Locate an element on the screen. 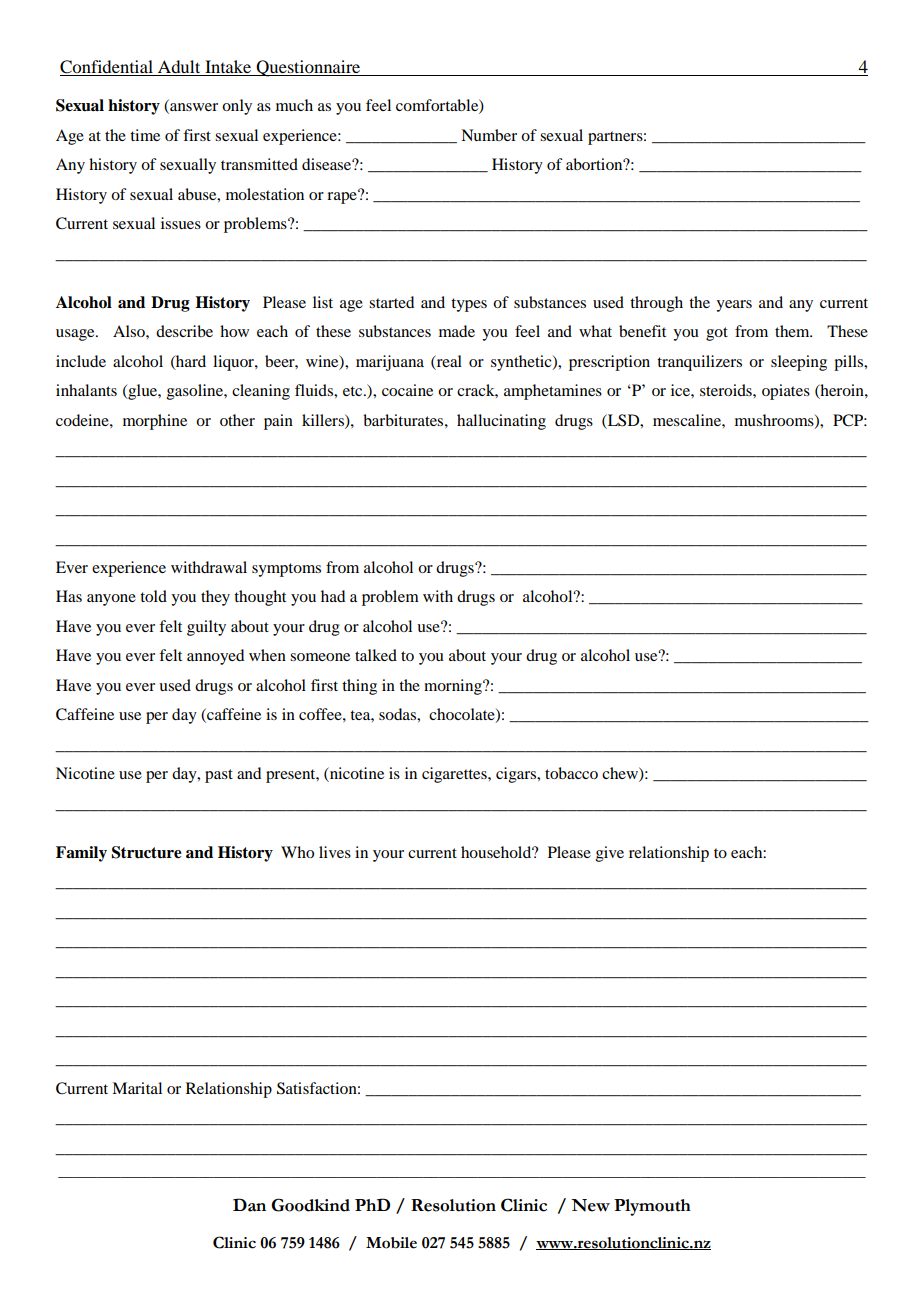 The height and width of the screenshot is (1308, 924). tobacco is located at coordinates (571, 773).
